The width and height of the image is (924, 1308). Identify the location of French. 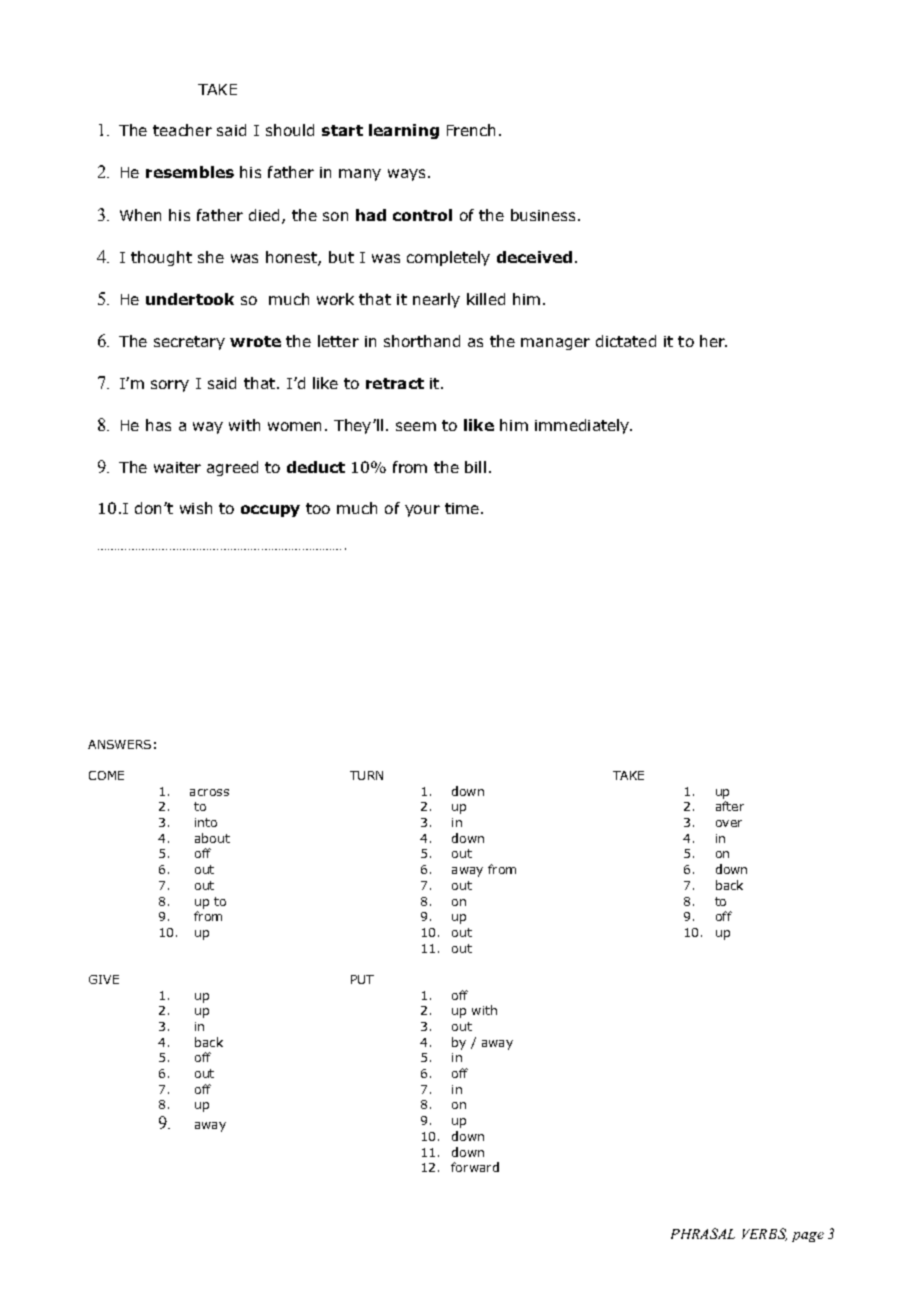
(471, 130).
